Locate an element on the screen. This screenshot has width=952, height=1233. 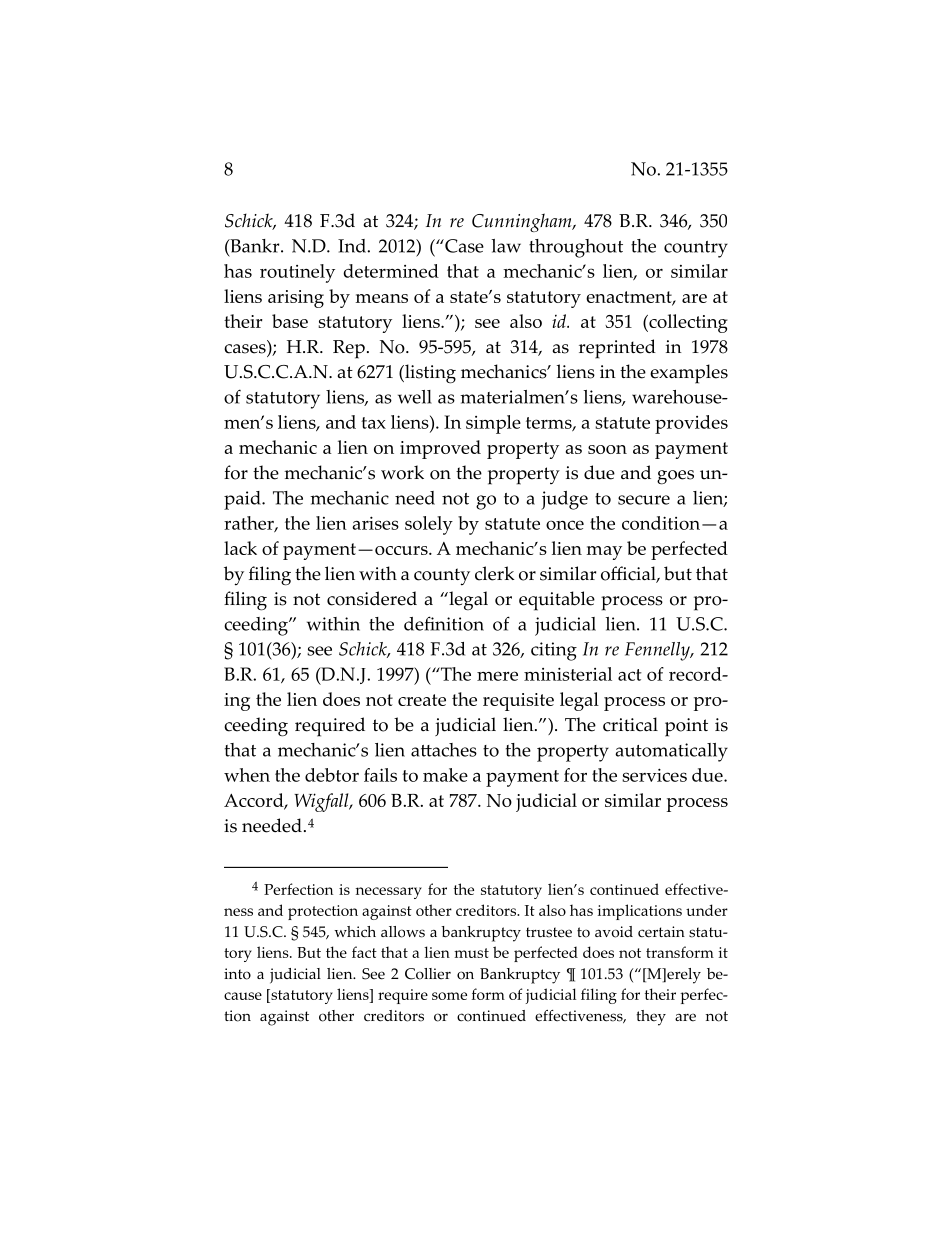
considered is located at coordinates (372, 598).
